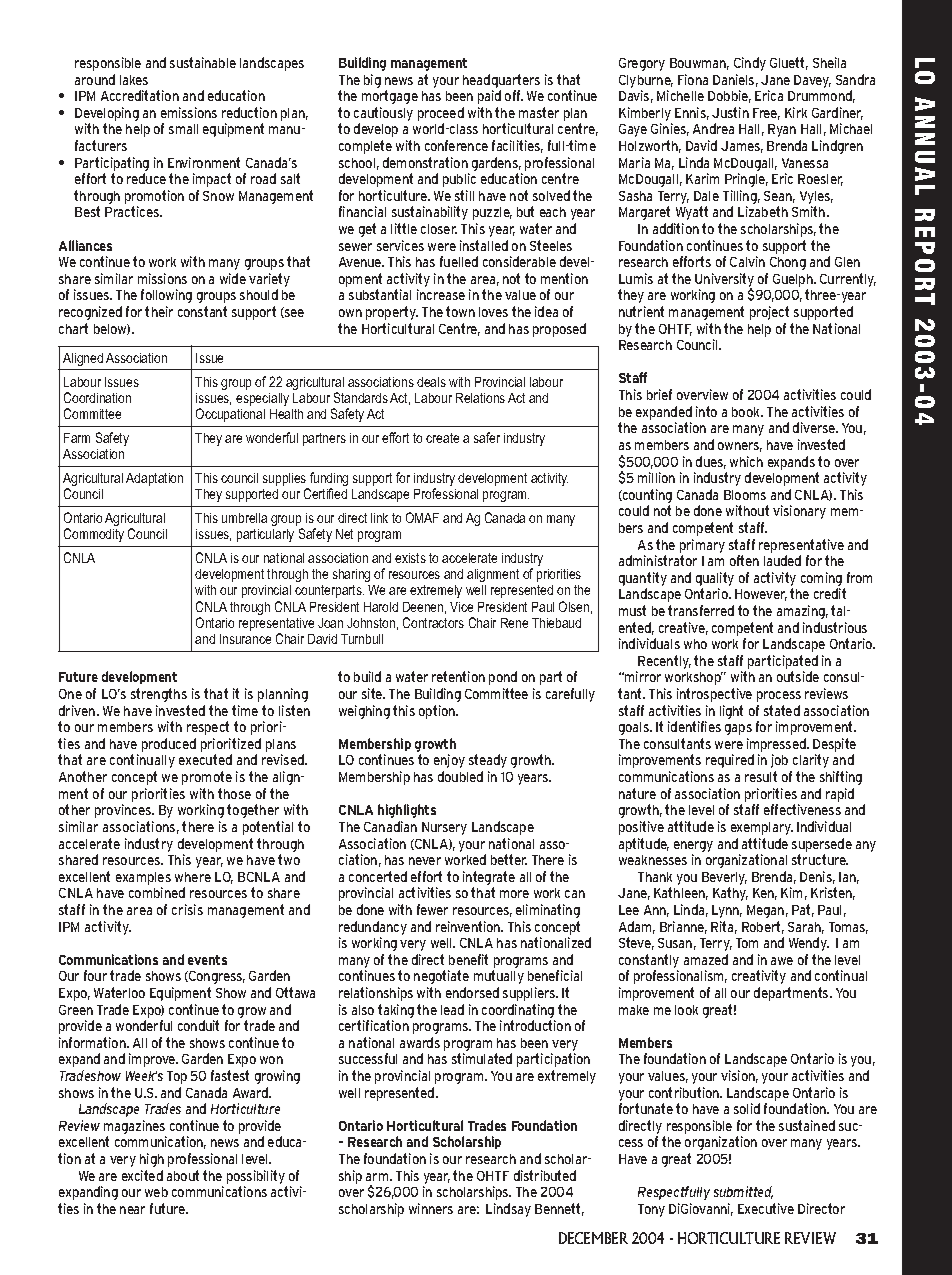  Describe the element at coordinates (762, 828) in the page. I see `exemplary` at that location.
